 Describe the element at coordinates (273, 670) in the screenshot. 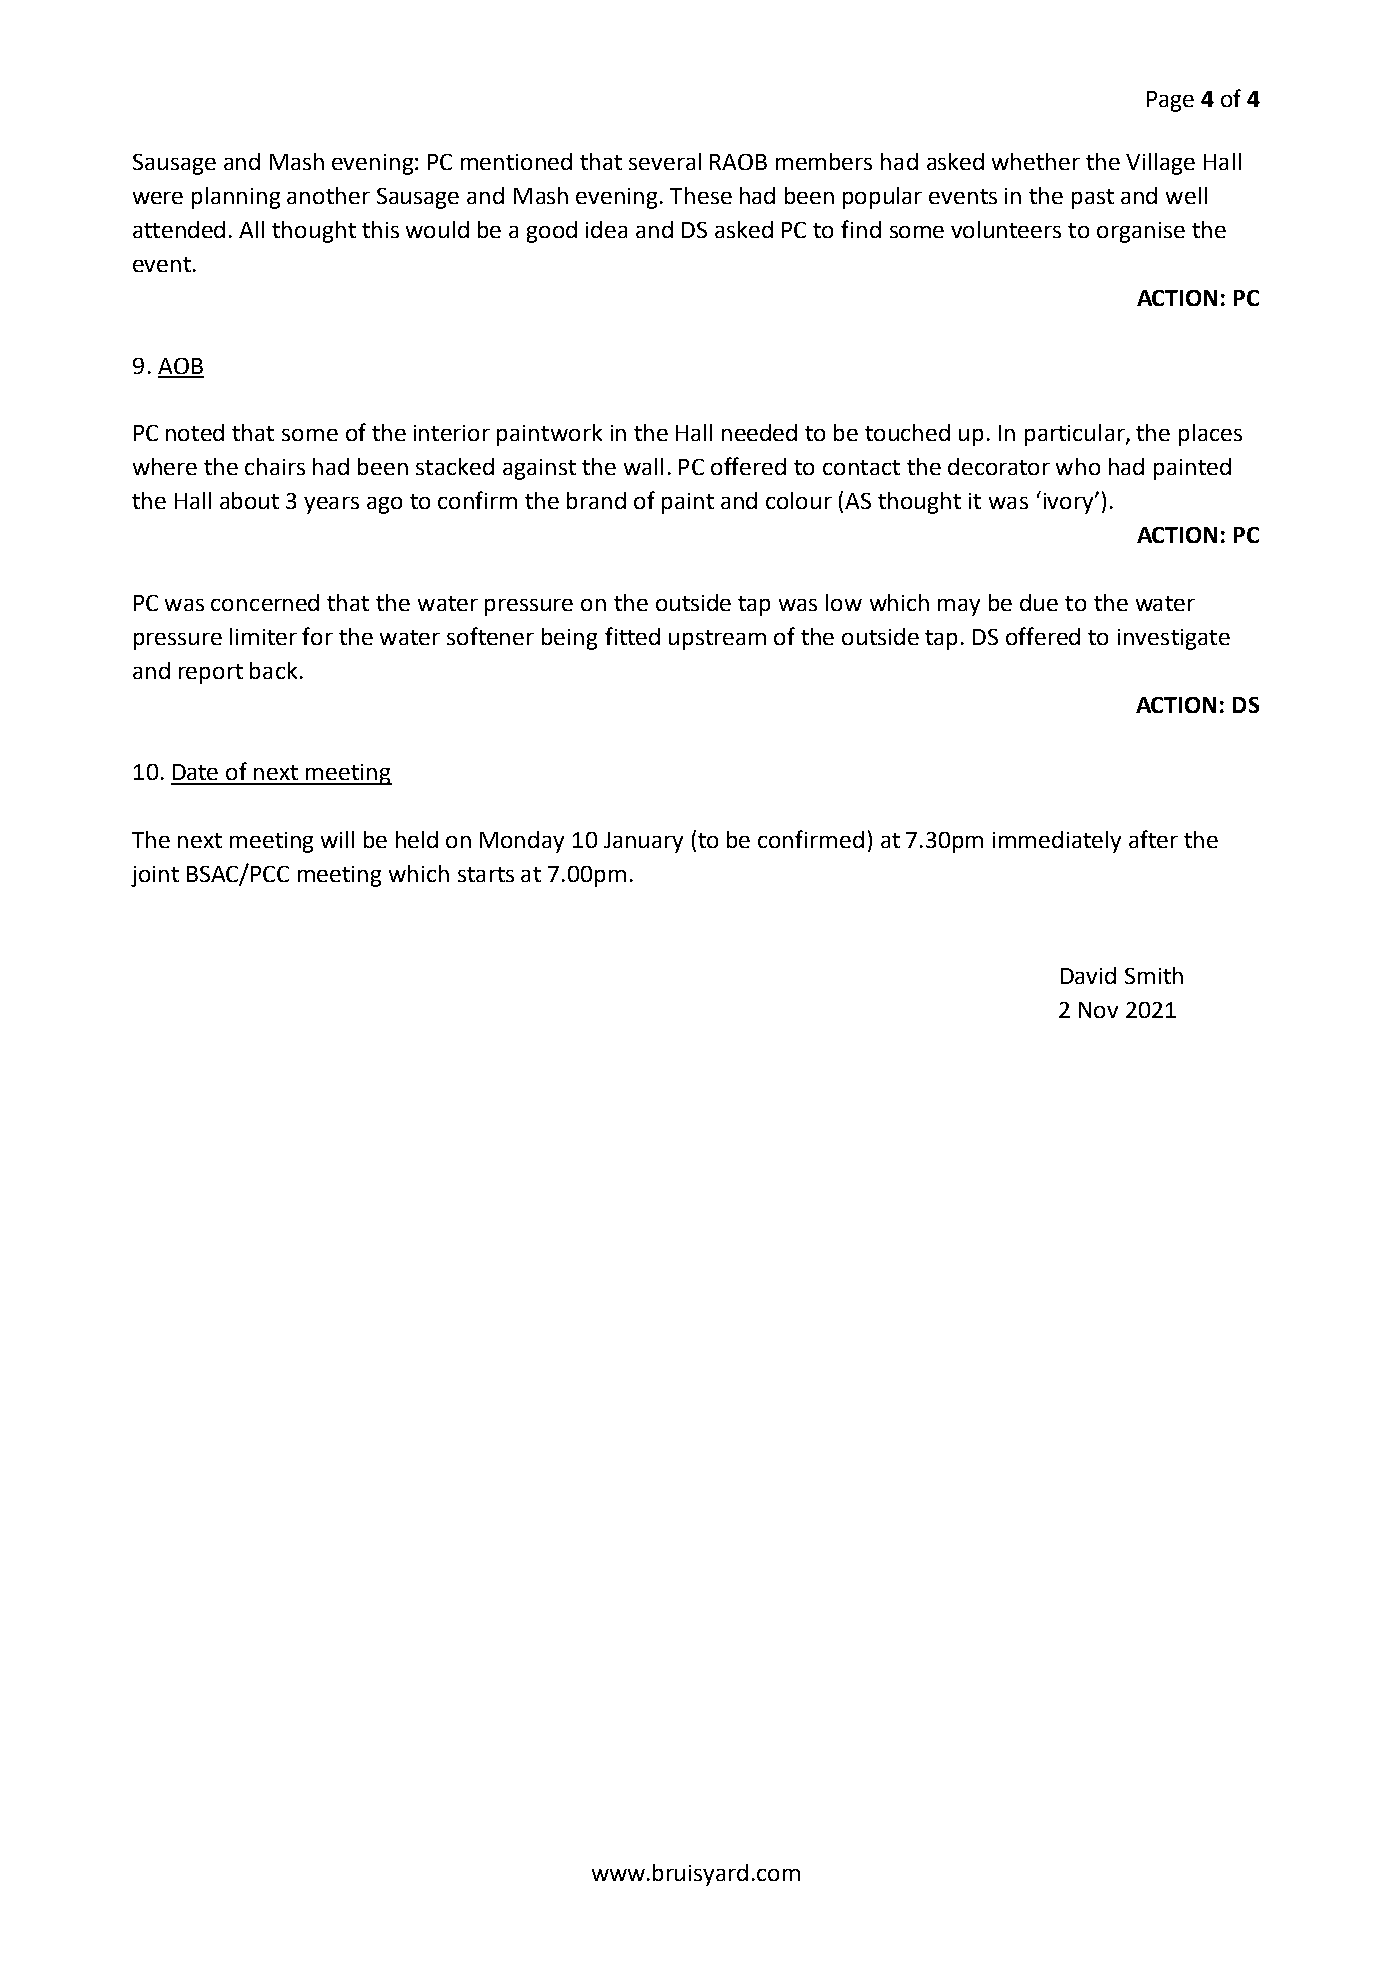

I see `back` at that location.
